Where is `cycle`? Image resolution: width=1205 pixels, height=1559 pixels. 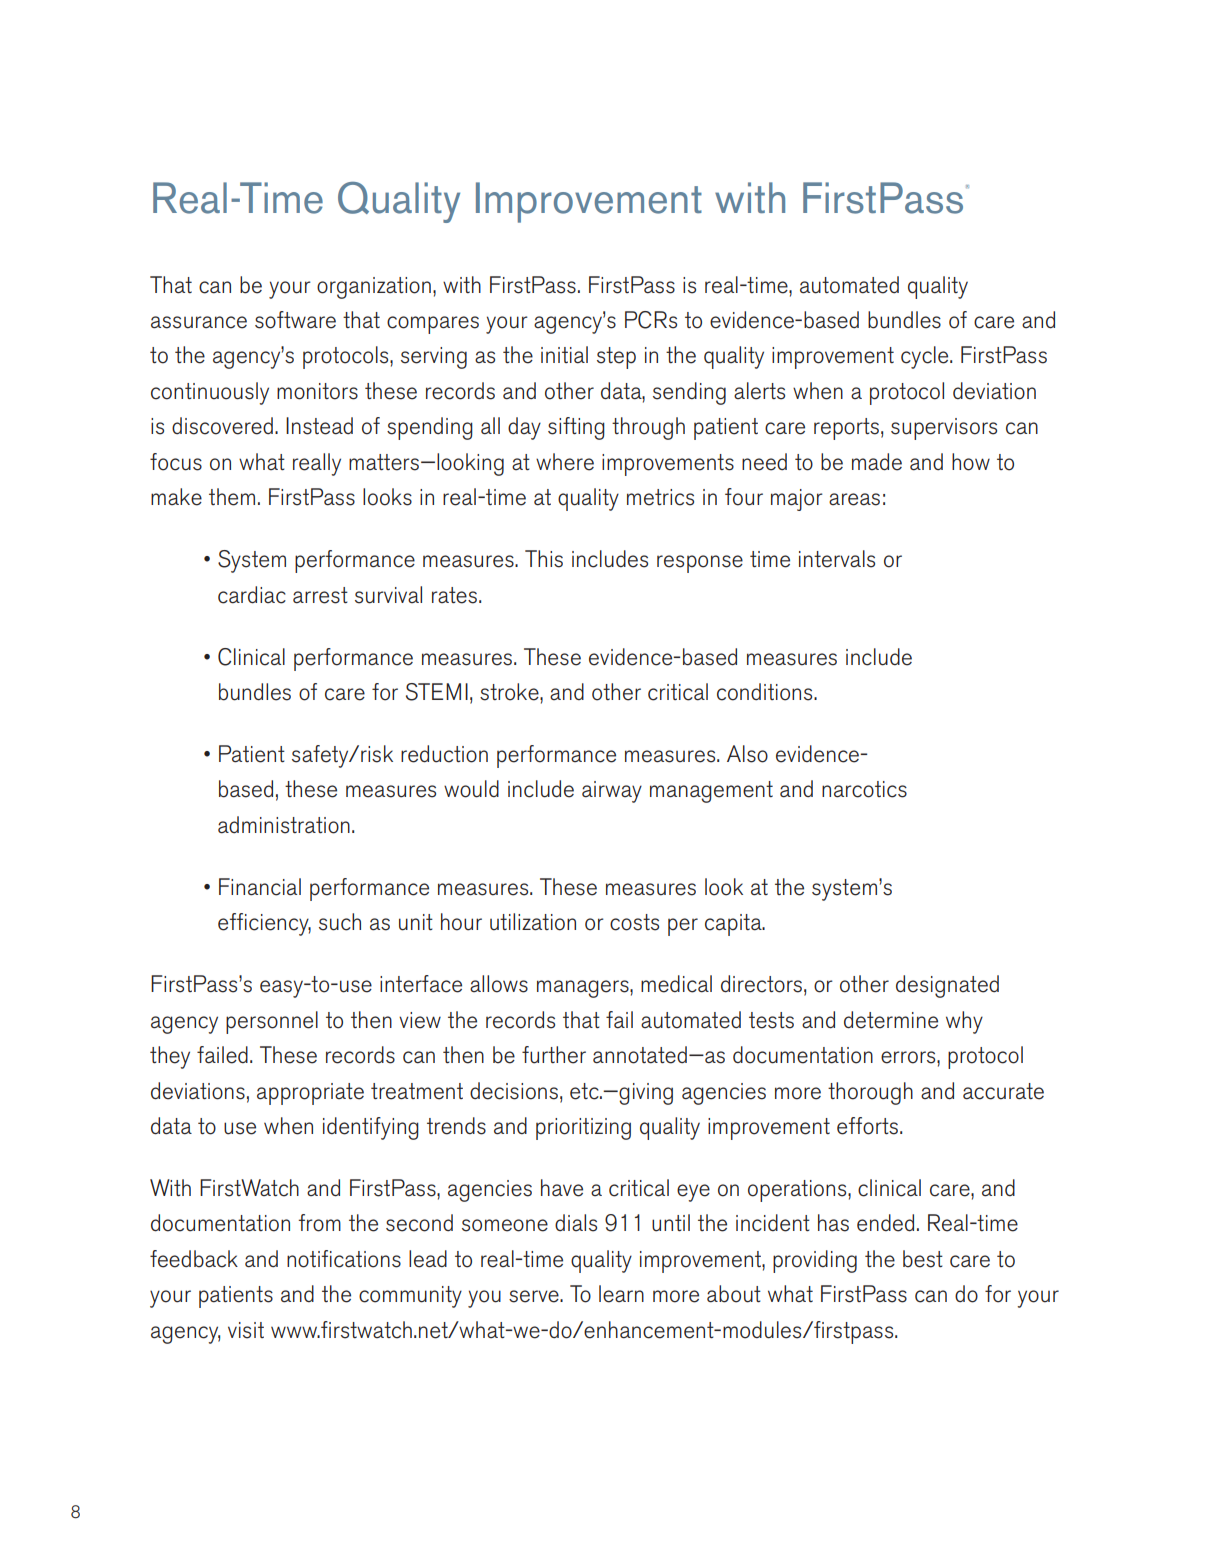 cycle is located at coordinates (926, 357).
